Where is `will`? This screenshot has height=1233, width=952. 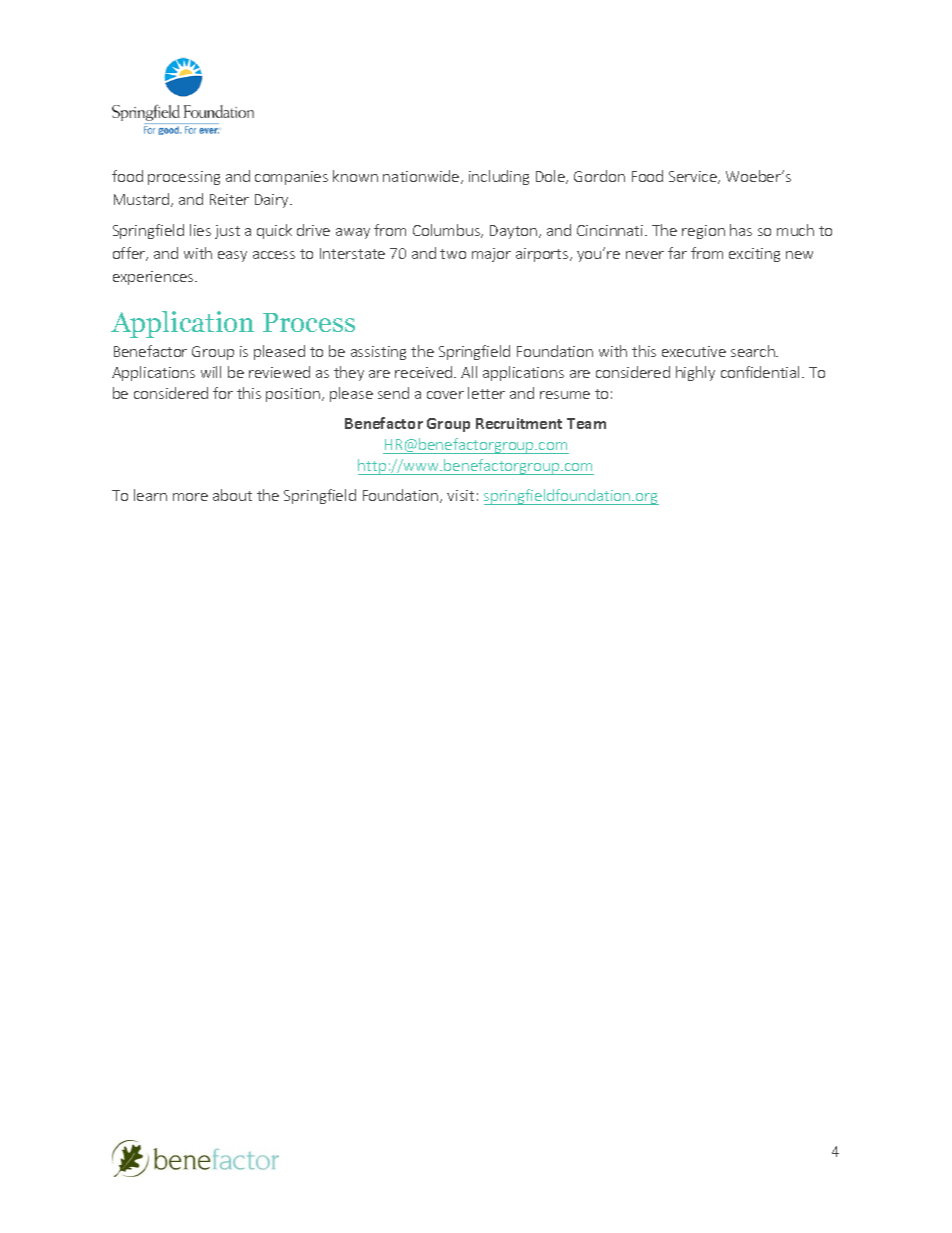 will is located at coordinates (211, 372).
